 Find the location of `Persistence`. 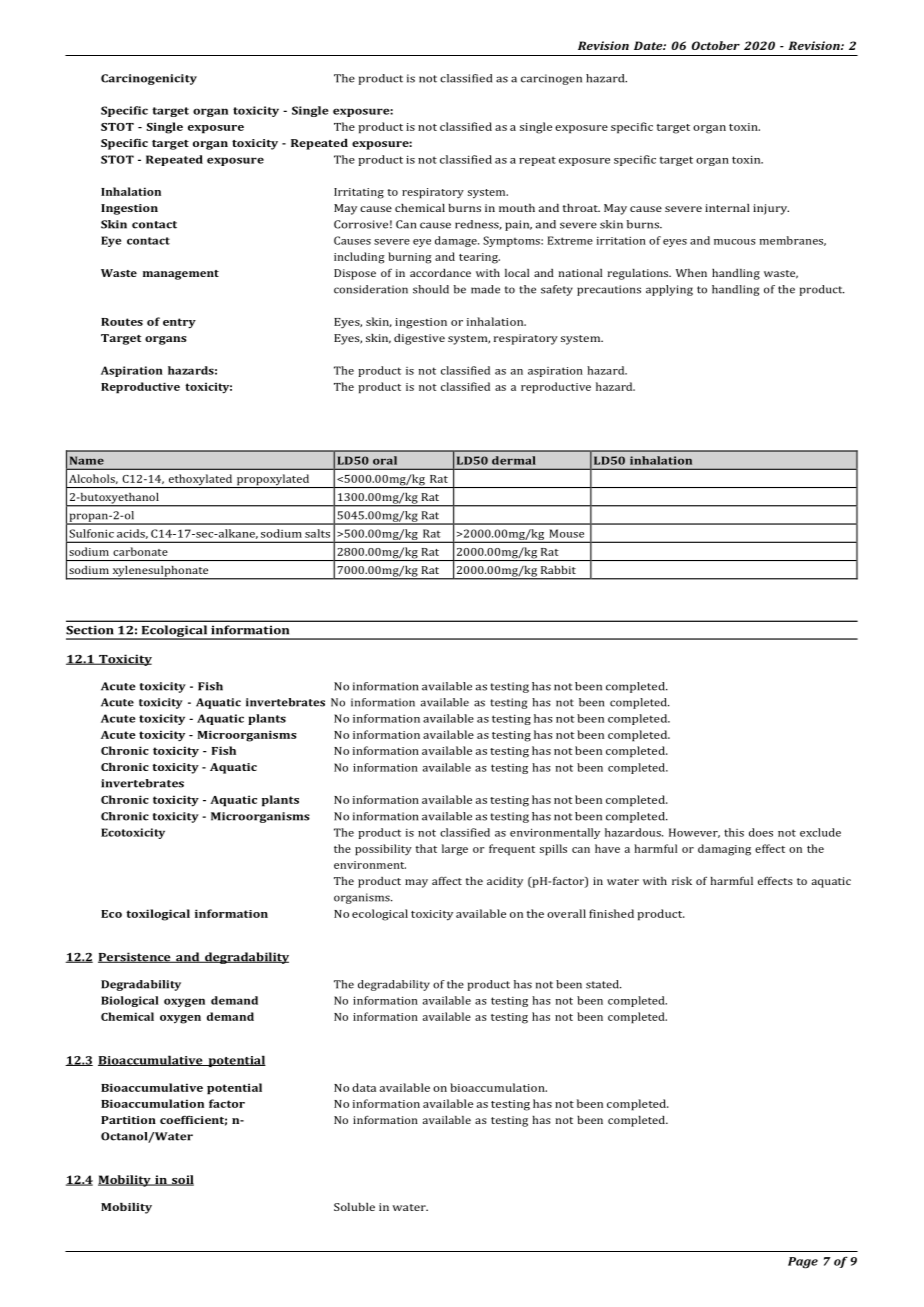

Persistence is located at coordinates (135, 957).
